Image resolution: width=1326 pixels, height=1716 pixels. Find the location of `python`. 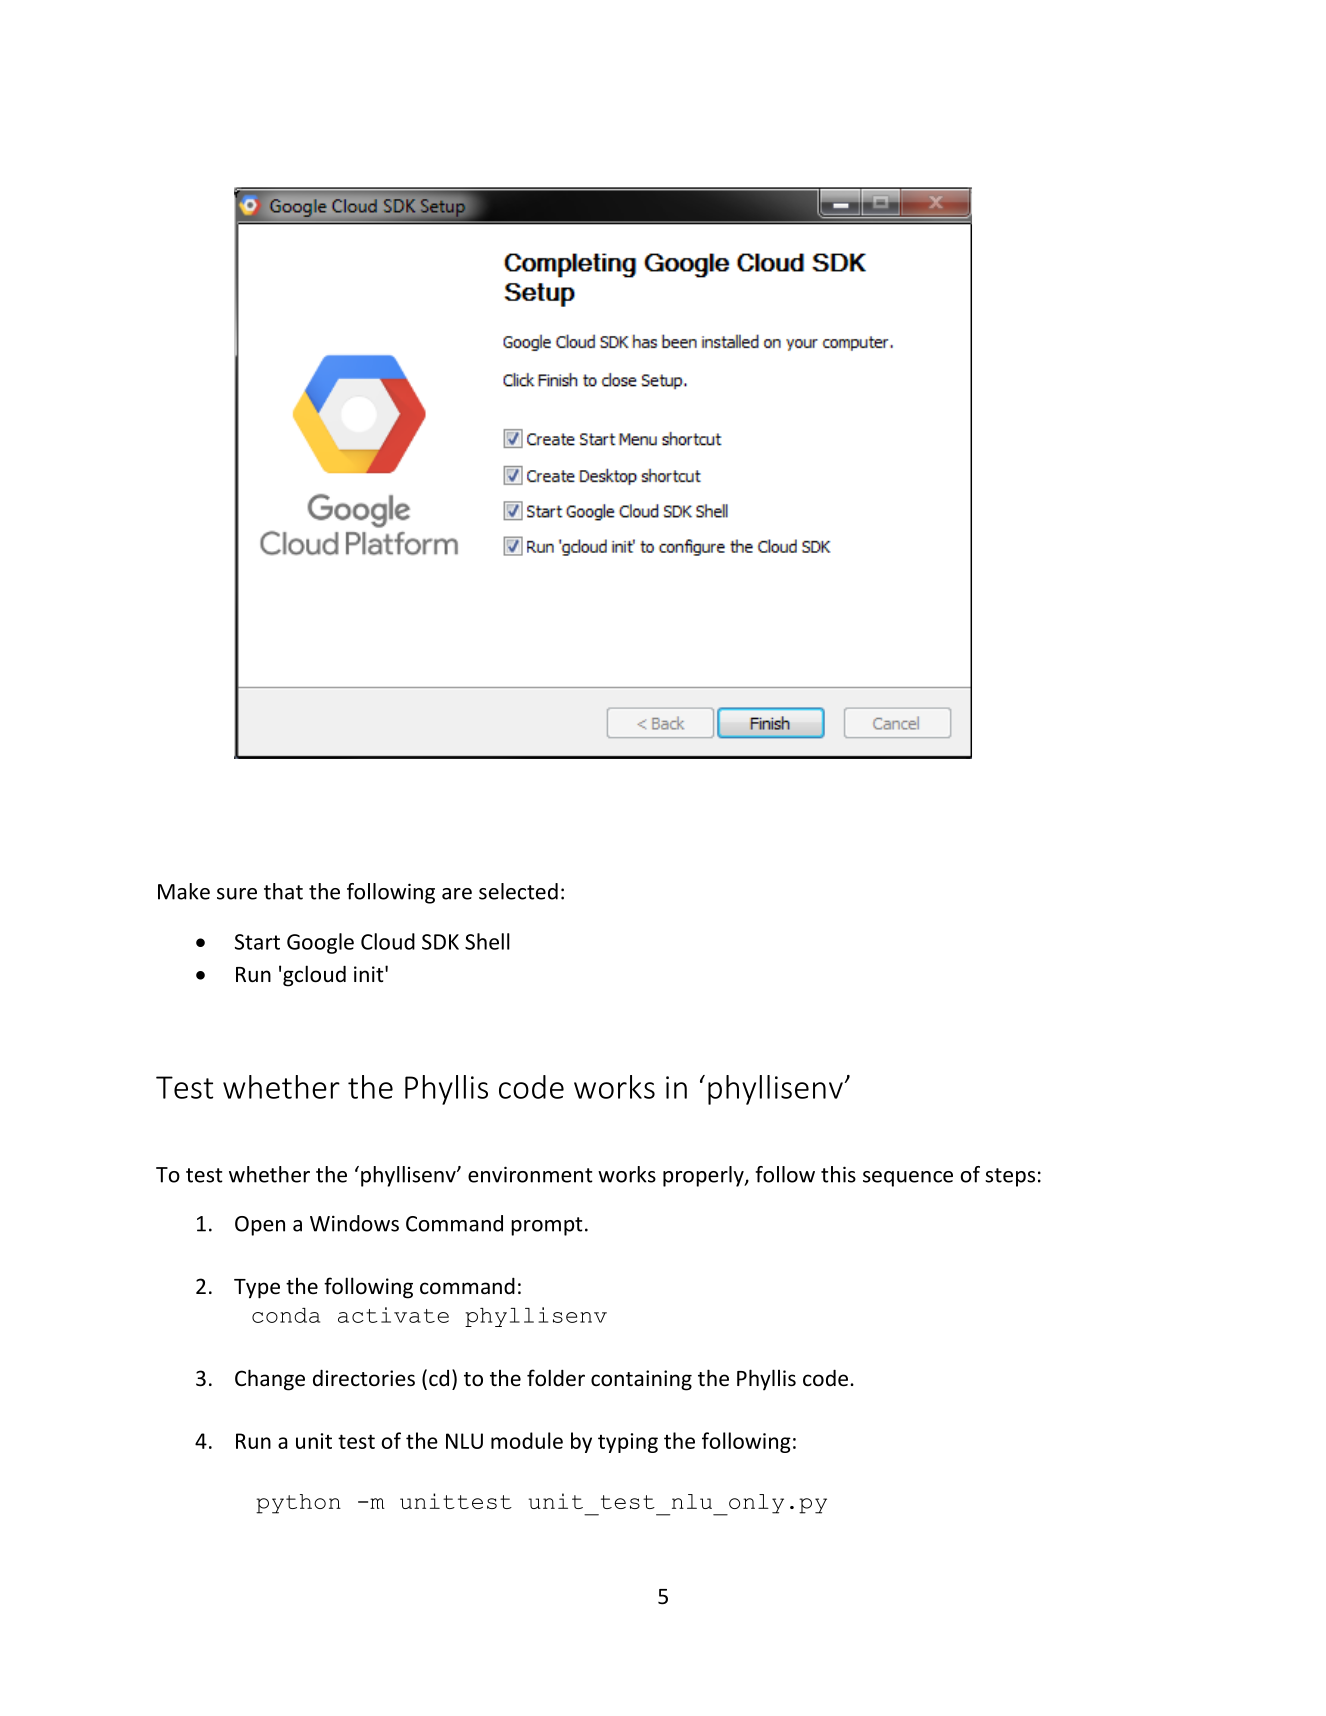

python is located at coordinates (298, 1504).
